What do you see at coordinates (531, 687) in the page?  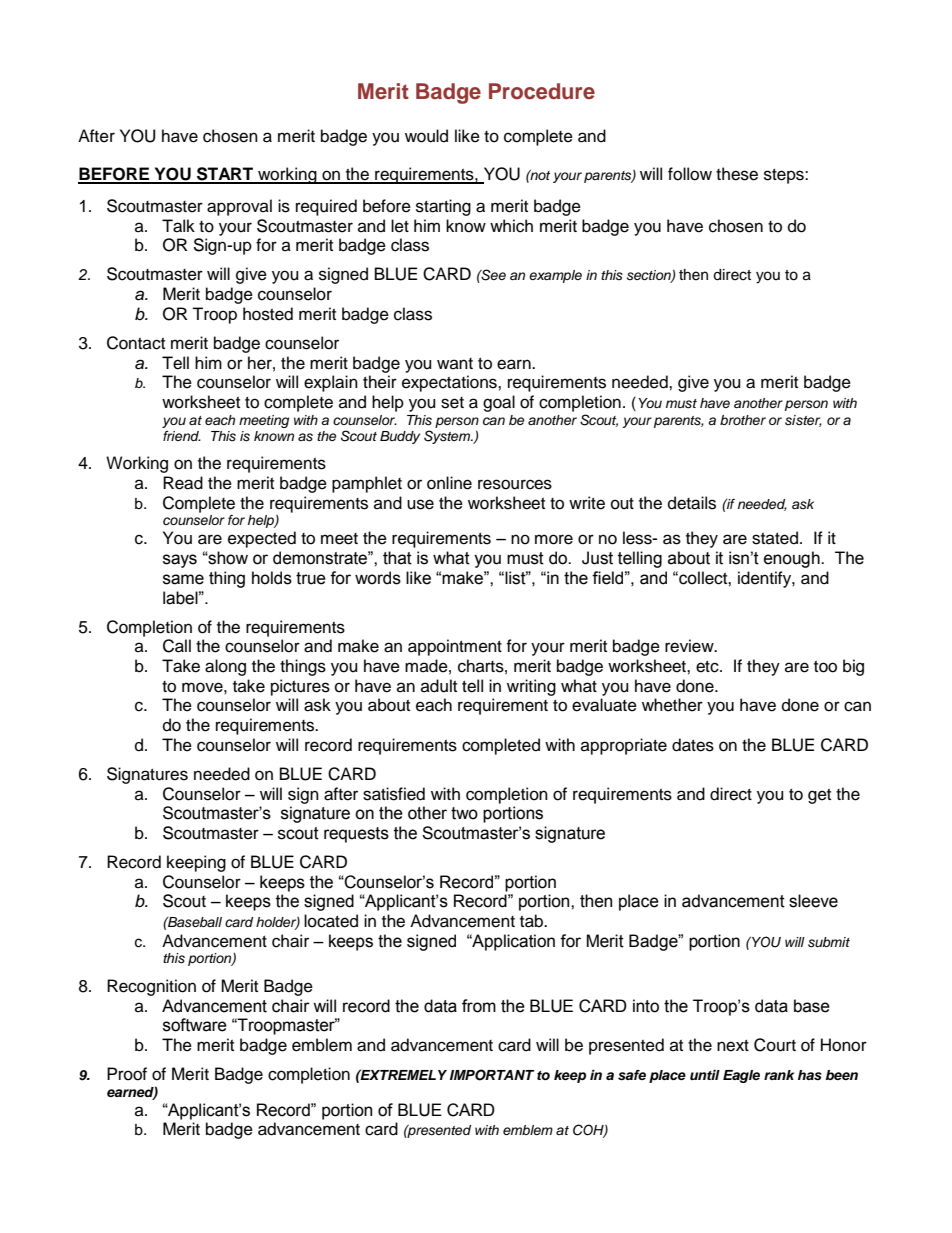 I see `writing` at bounding box center [531, 687].
